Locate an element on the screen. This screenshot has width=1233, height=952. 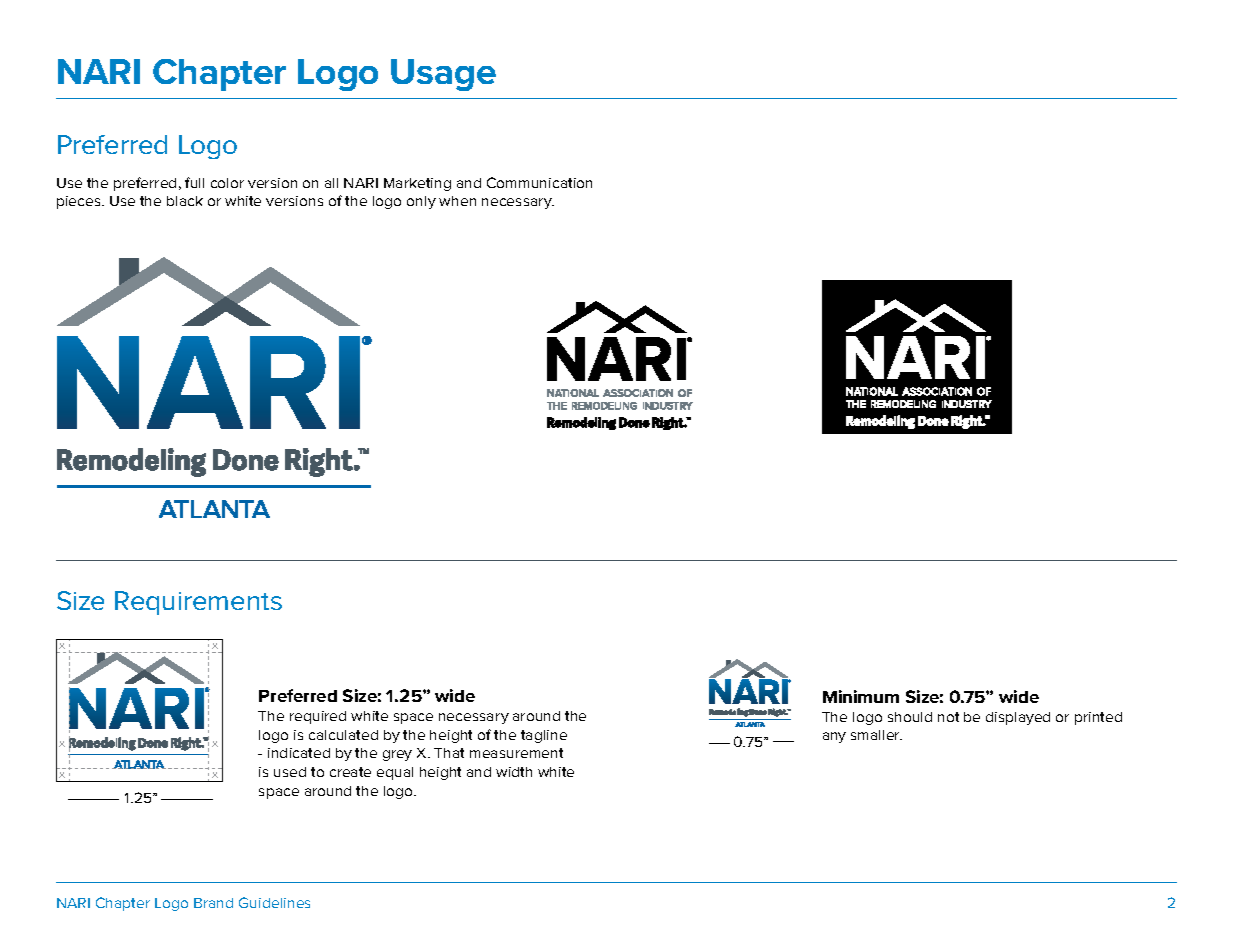
Marketing is located at coordinates (417, 184).
